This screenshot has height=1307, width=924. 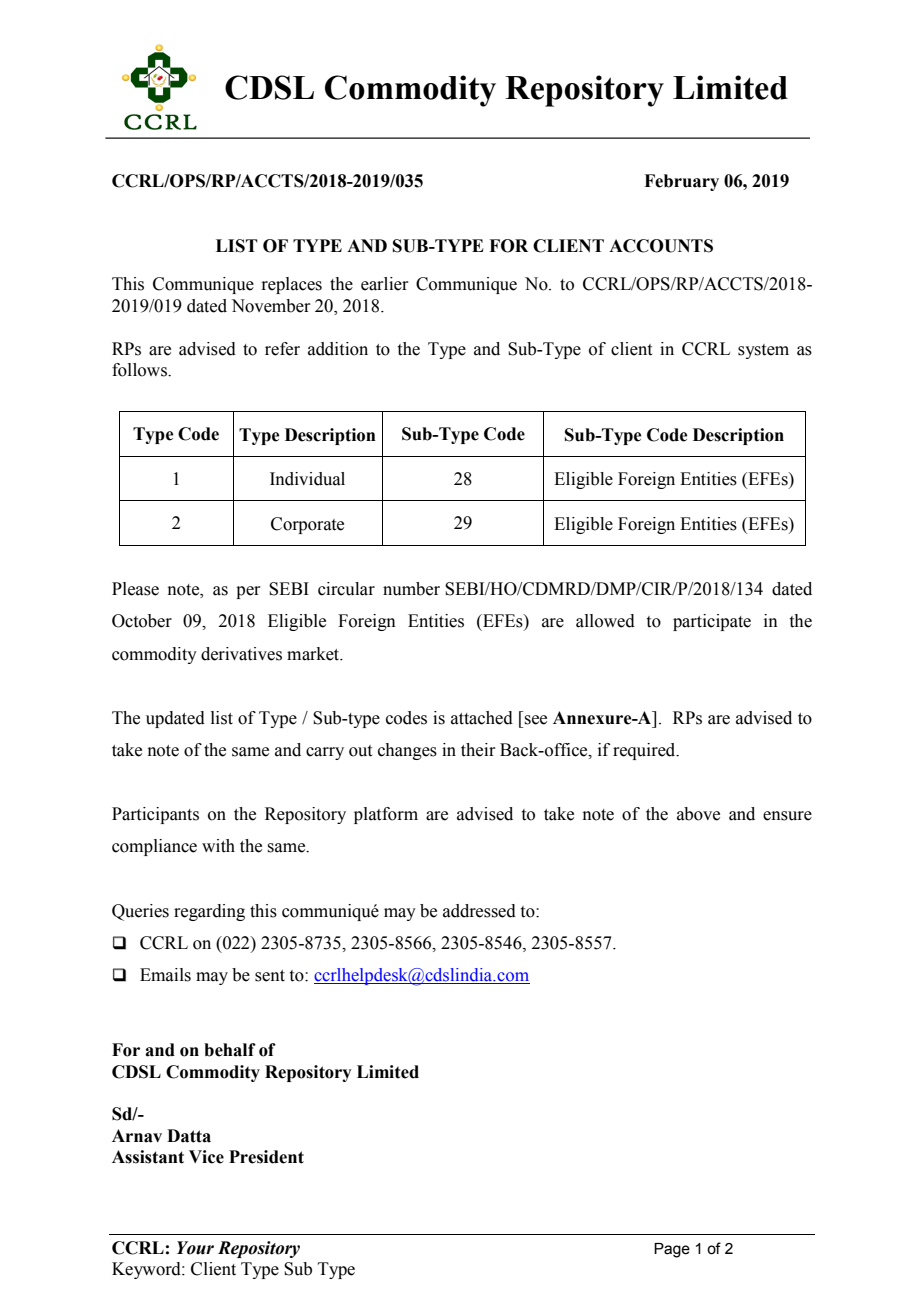 I want to click on addressed, so click(x=479, y=911).
